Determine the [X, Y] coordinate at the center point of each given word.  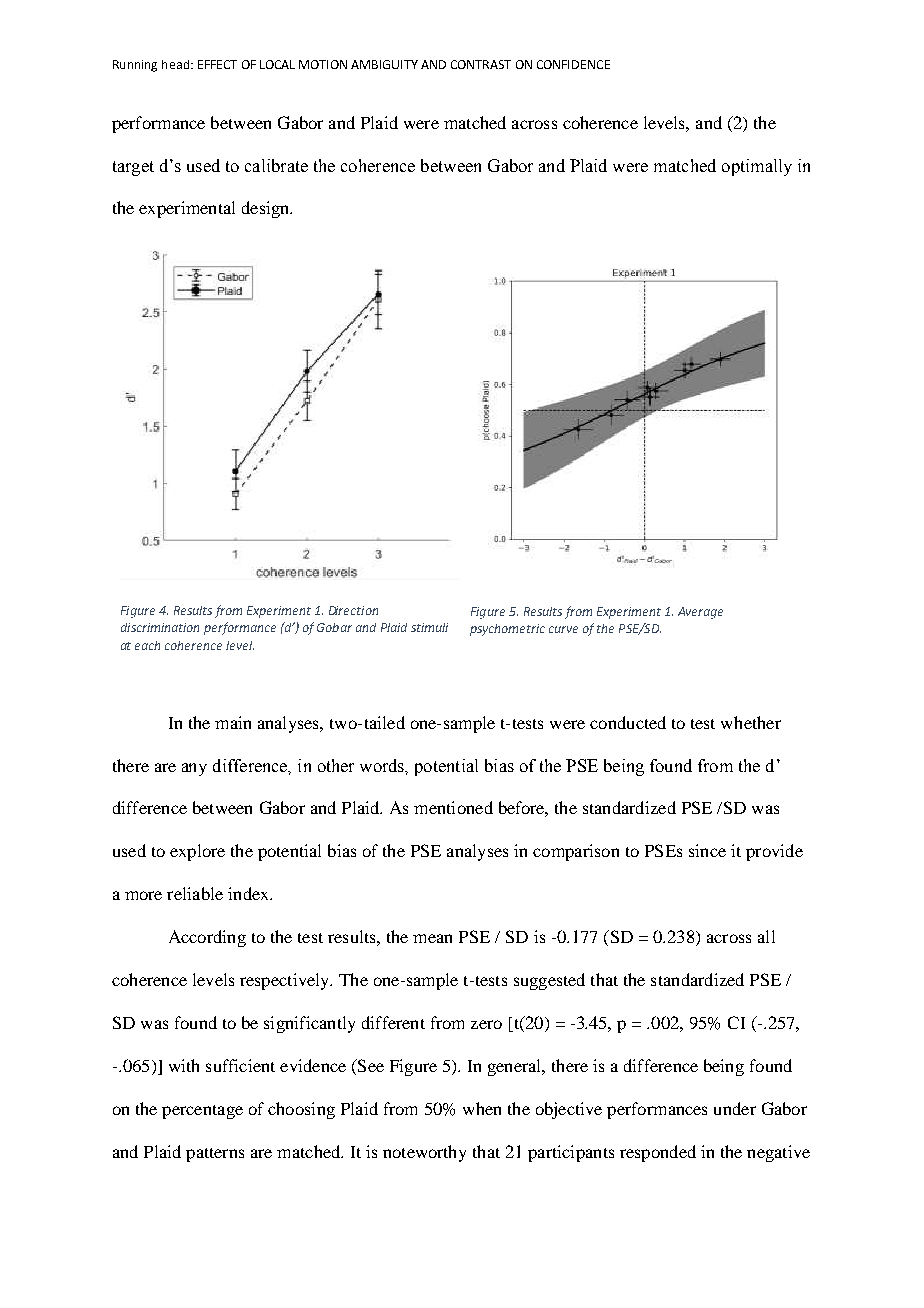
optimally [757, 167]
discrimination [160, 627]
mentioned [453, 807]
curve [563, 629]
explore [197, 852]
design [267, 209]
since [707, 850]
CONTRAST [481, 64]
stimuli [429, 627]
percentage [202, 1112]
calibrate [276, 165]
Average [700, 613]
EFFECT [217, 64]
